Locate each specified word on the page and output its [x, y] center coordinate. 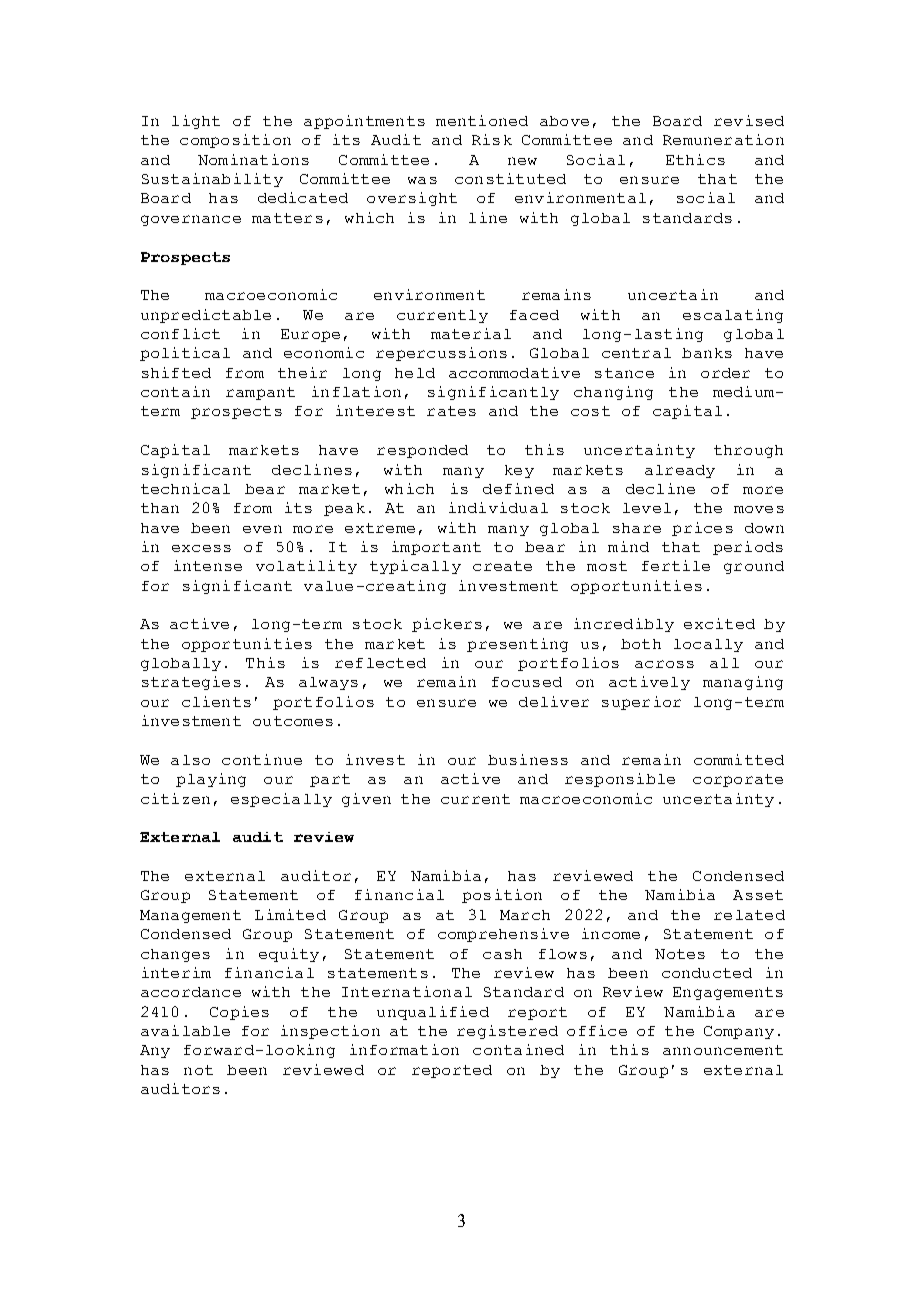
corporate [738, 780]
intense [208, 565]
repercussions [441, 354]
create [502, 566]
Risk [492, 139]
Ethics [695, 159]
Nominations [253, 159]
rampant [260, 393]
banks [707, 353]
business [528, 759]
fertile [676, 565]
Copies [239, 1013]
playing [211, 780]
